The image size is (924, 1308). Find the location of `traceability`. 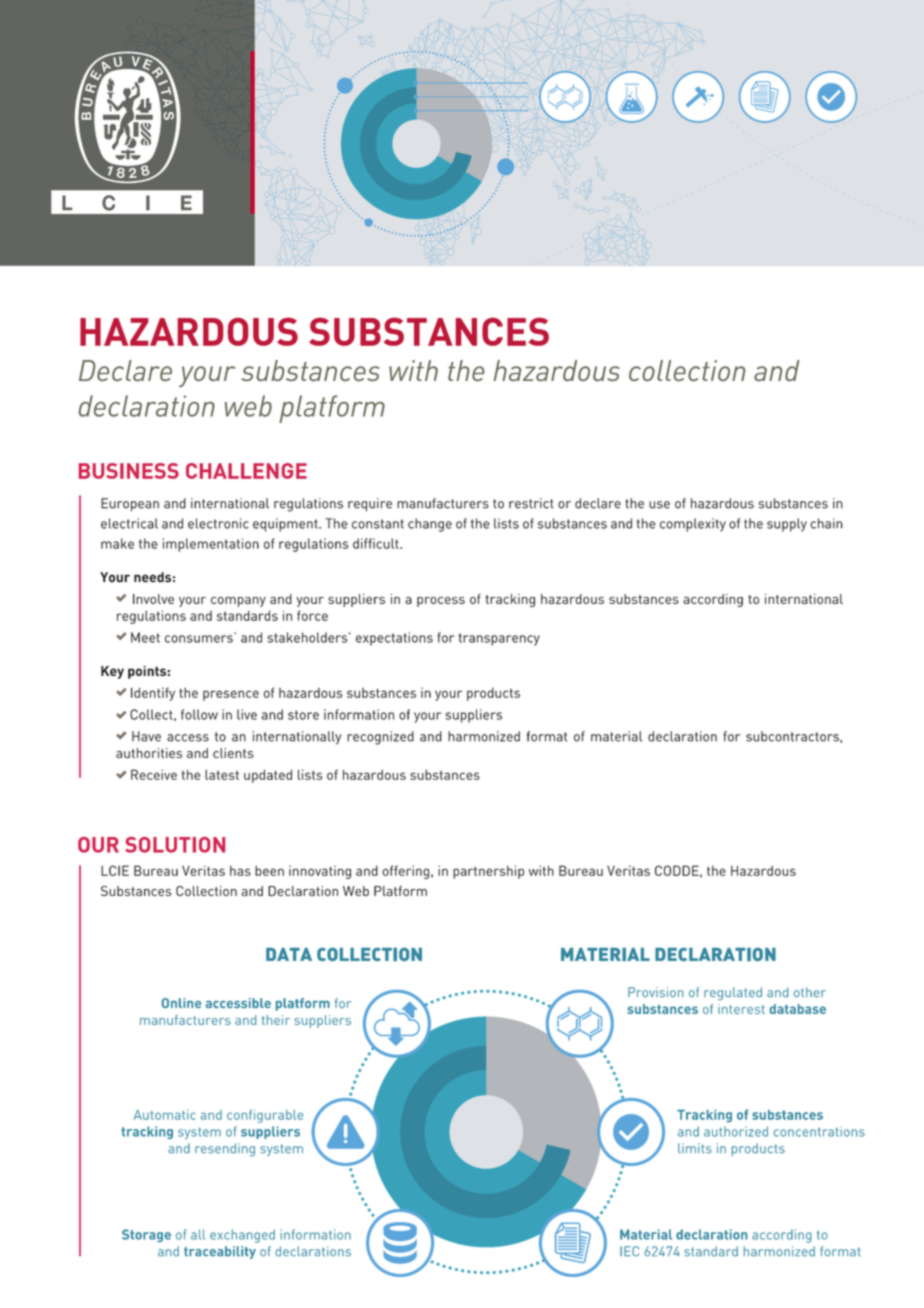

traceability is located at coordinates (220, 1252).
